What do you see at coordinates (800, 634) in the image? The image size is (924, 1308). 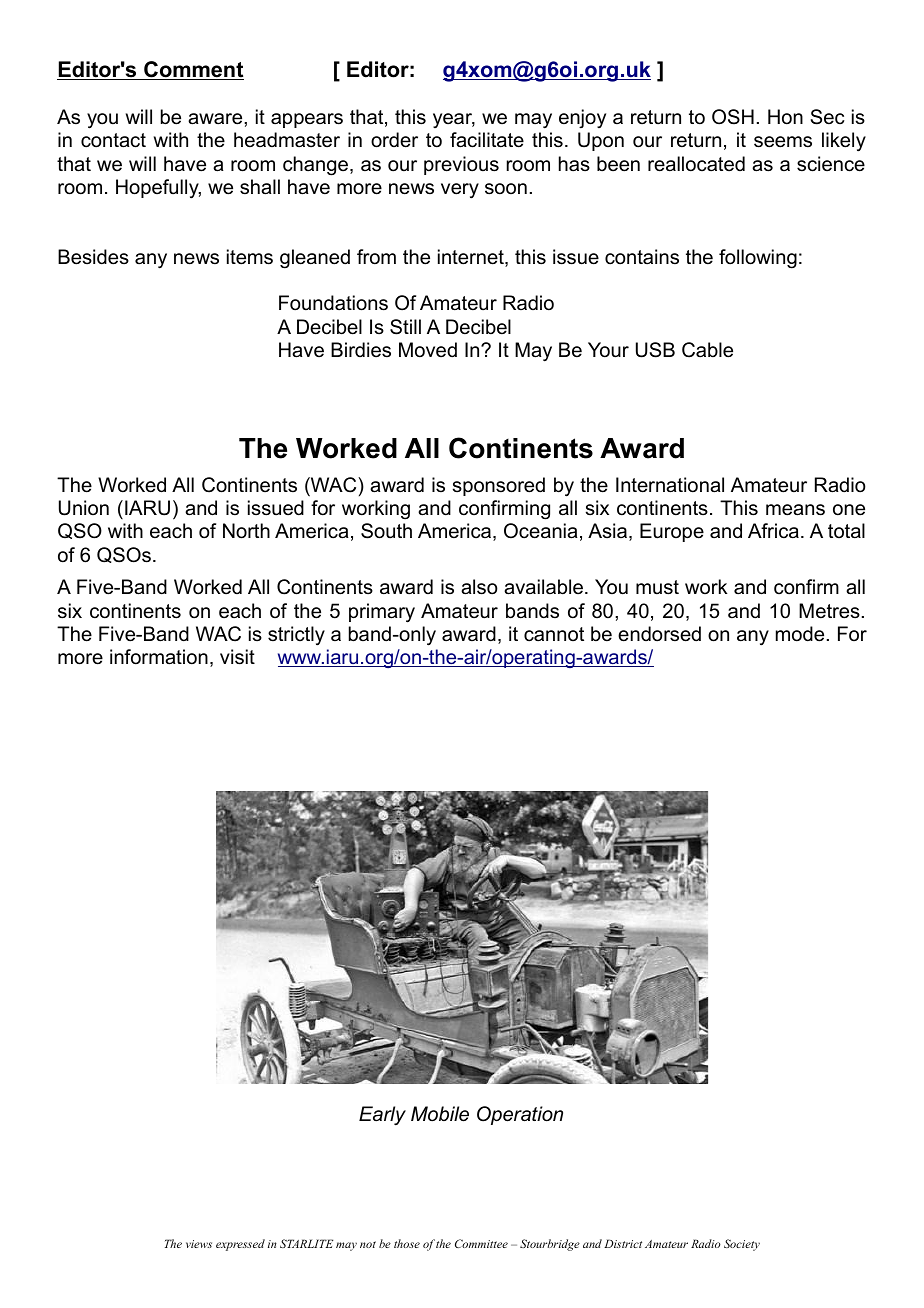 I see `mode` at bounding box center [800, 634].
